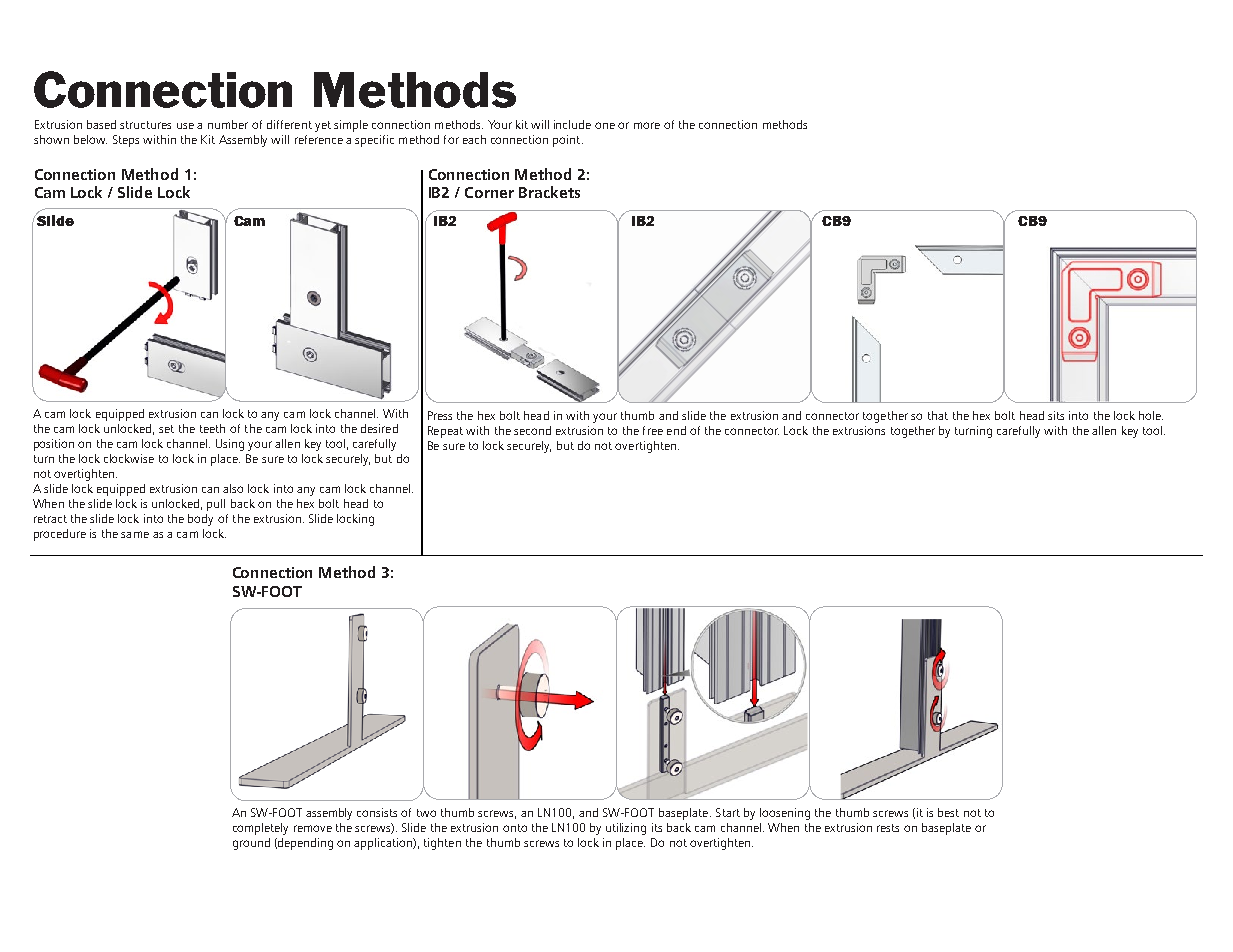  Describe the element at coordinates (568, 141) in the screenshot. I see `point` at that location.
